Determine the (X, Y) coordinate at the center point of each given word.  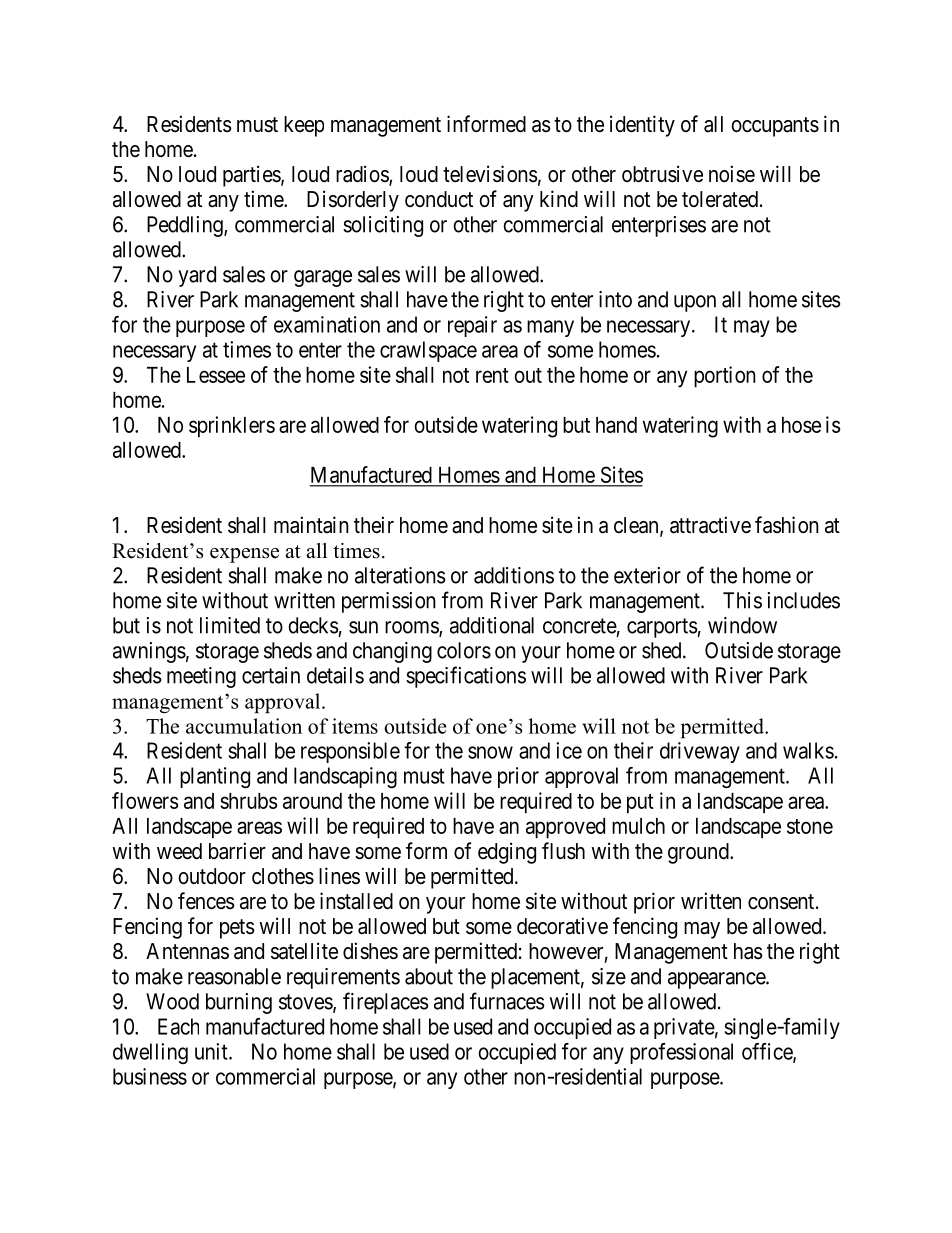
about (429, 976)
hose (801, 425)
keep (304, 126)
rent (492, 375)
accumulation (244, 726)
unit (212, 1051)
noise (732, 174)
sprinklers (232, 427)
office (768, 1052)
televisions (490, 174)
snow (490, 752)
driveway (700, 752)
